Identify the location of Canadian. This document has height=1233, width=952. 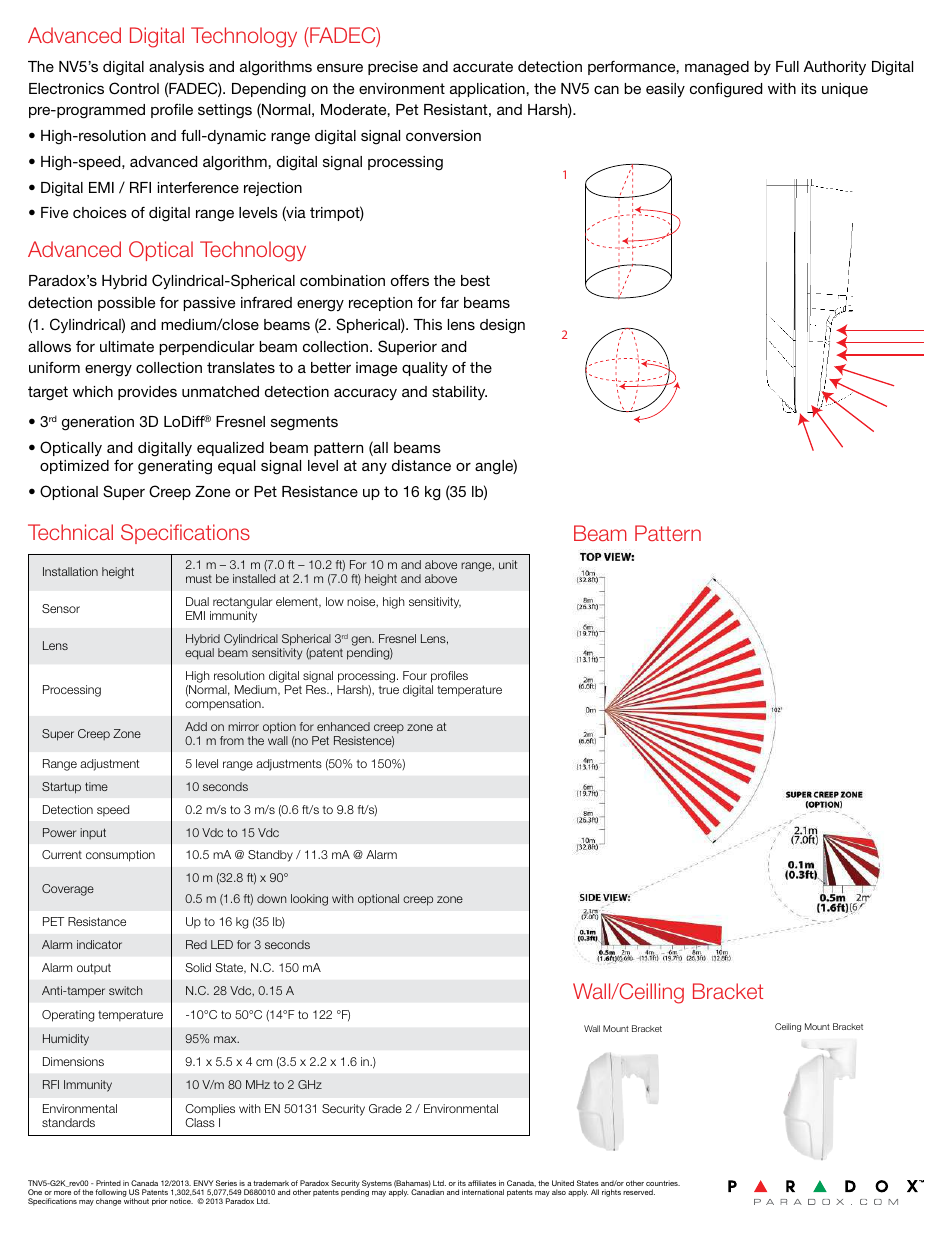
(427, 1192).
